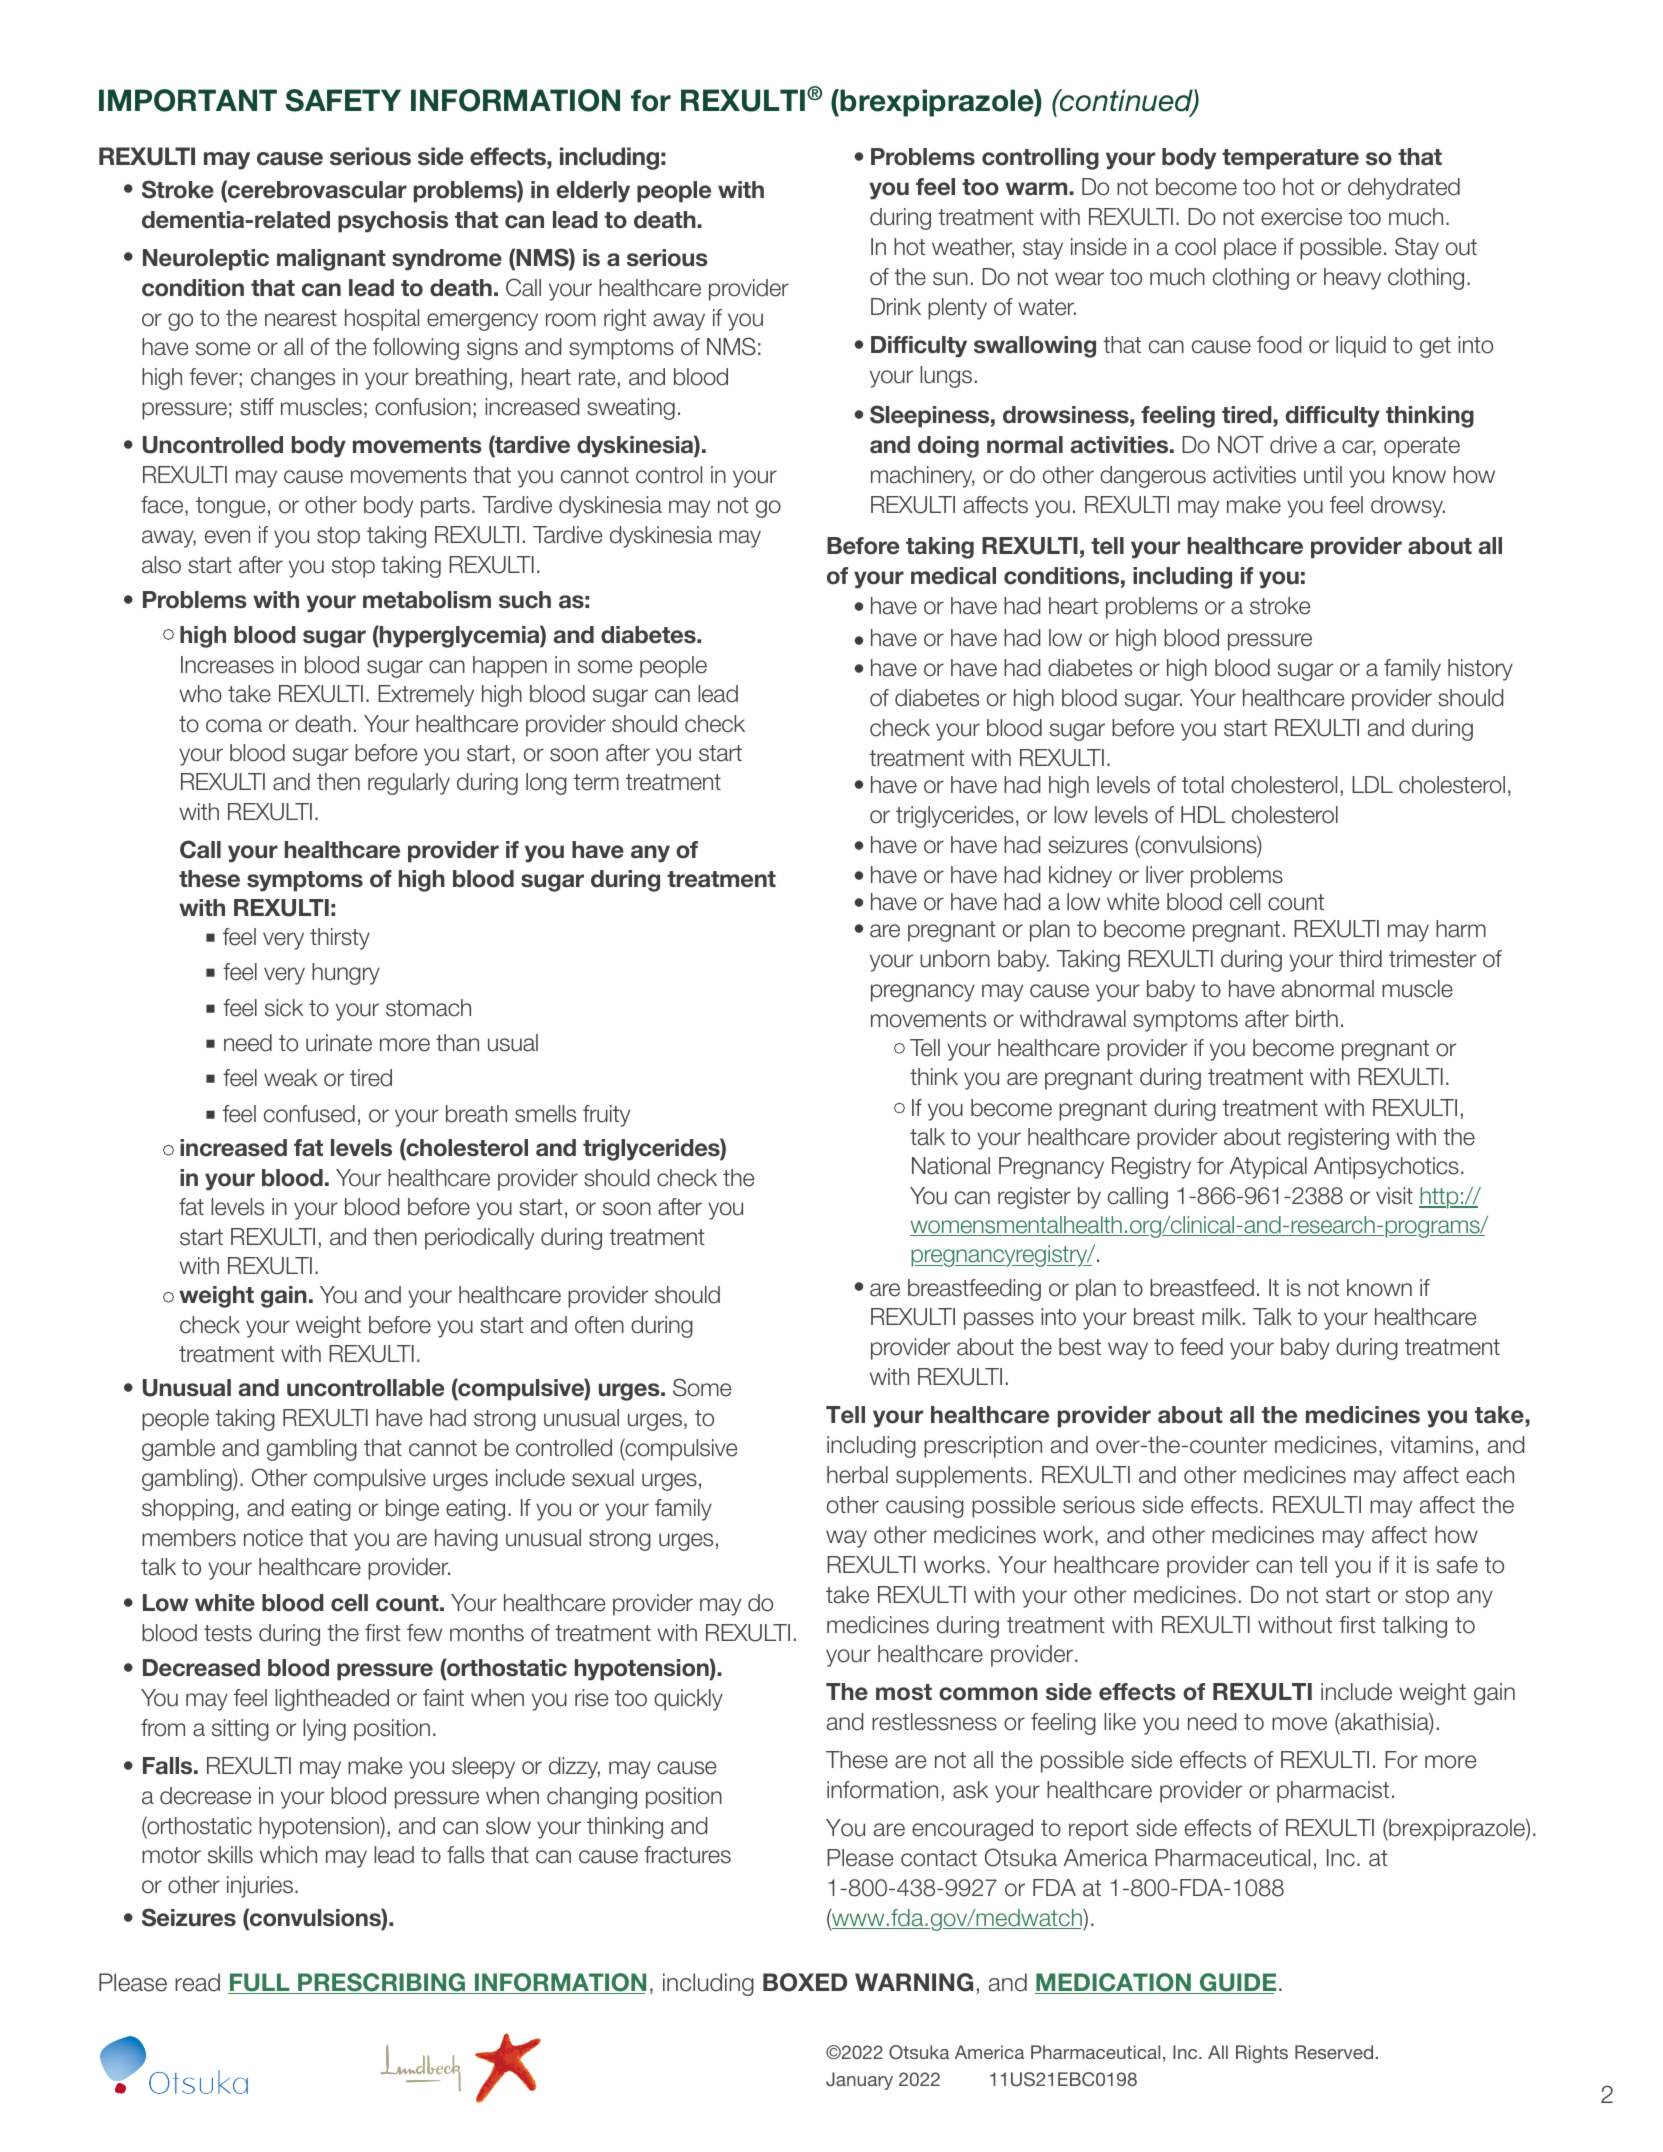 The image size is (1663, 2152). I want to click on temperature, so click(1290, 159).
